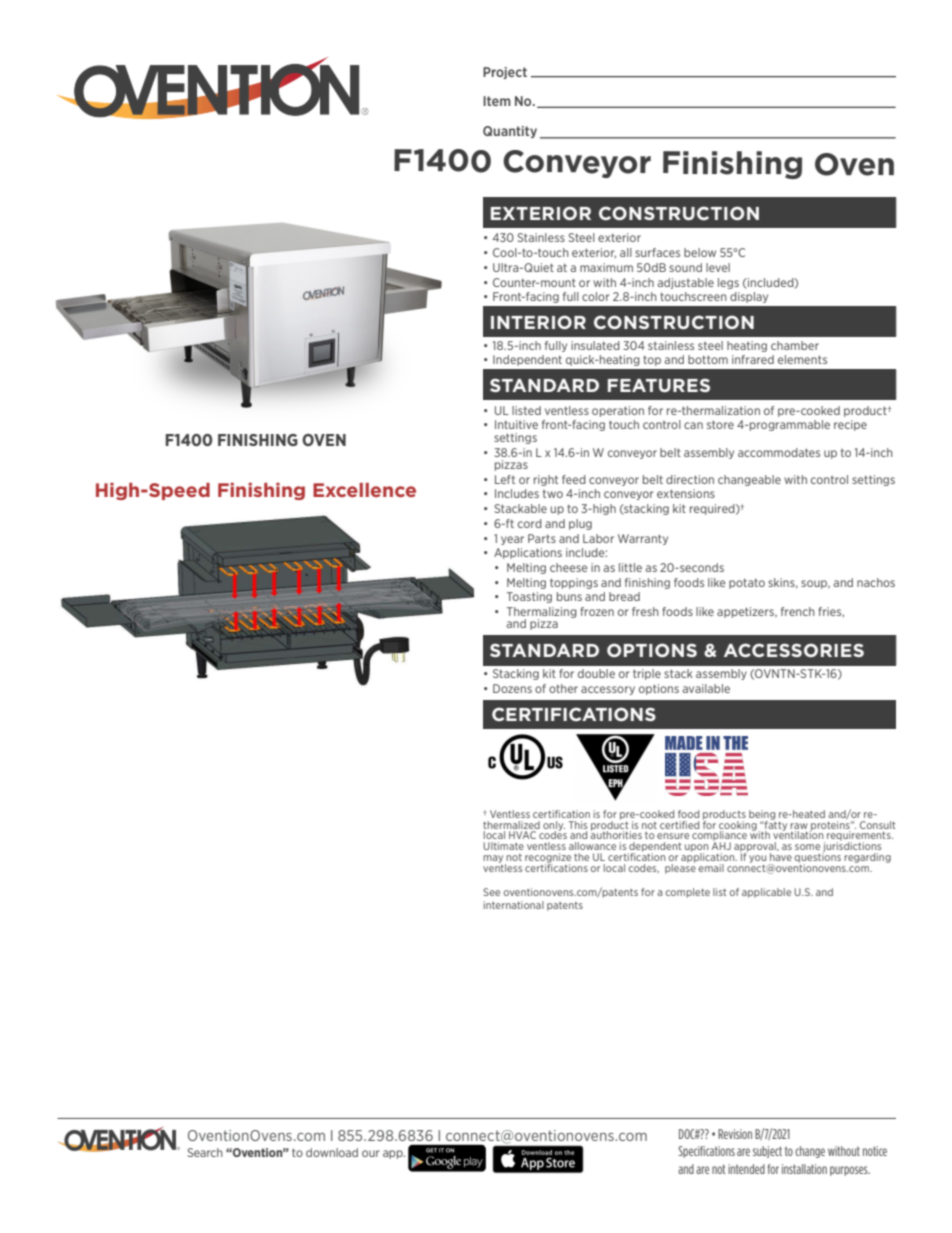  I want to click on accommodates, so click(779, 452).
